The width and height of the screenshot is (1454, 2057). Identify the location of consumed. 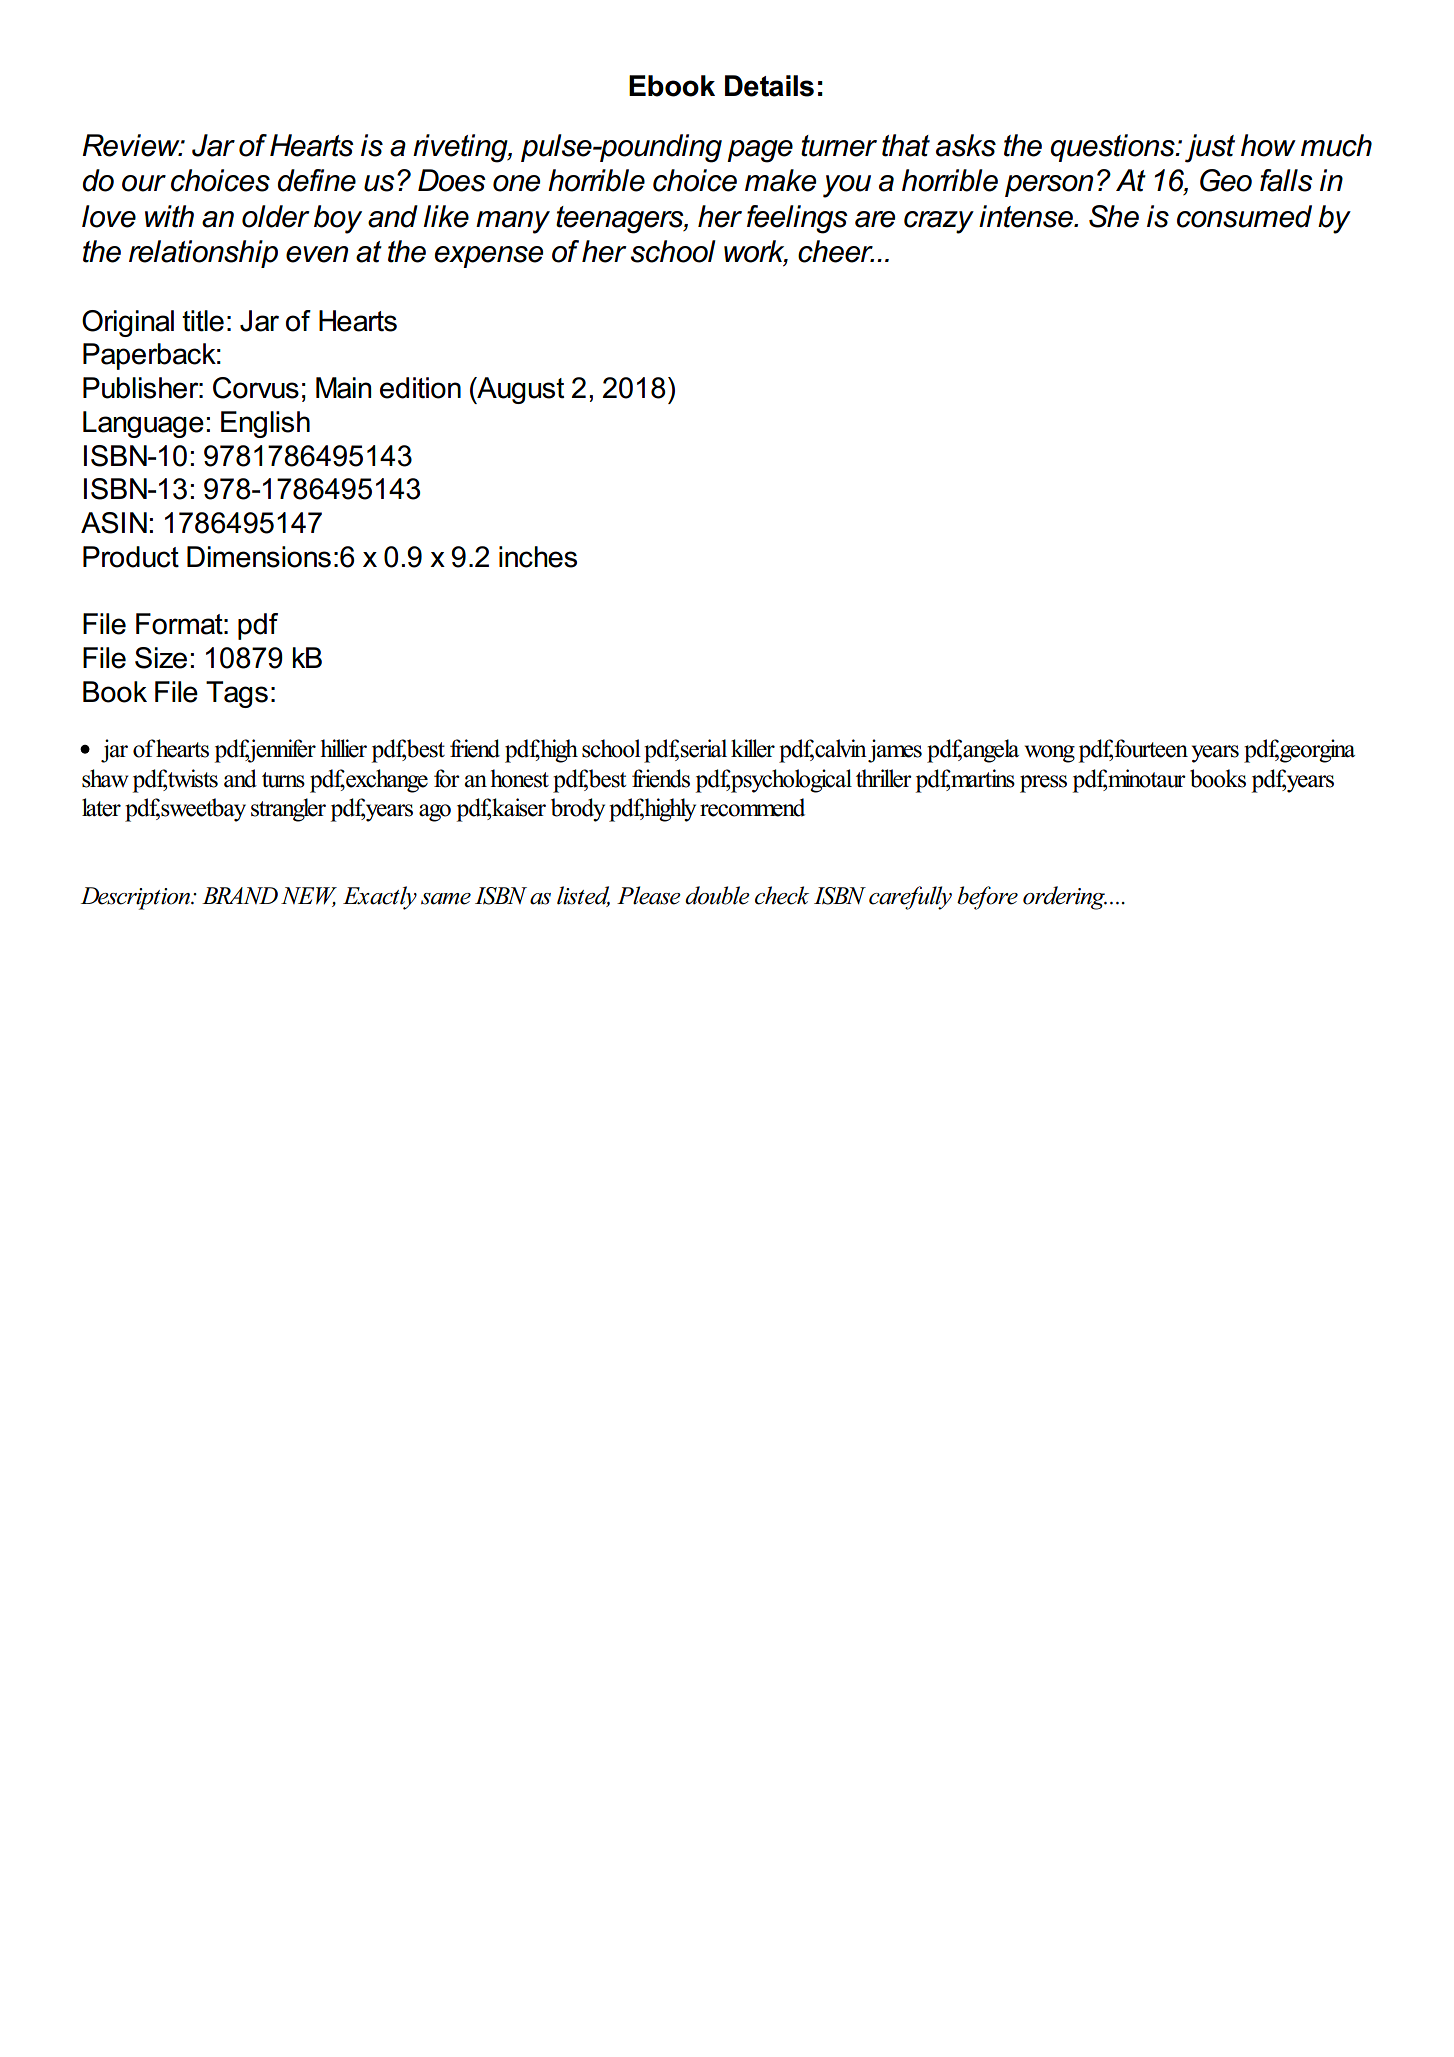
(1244, 216).
